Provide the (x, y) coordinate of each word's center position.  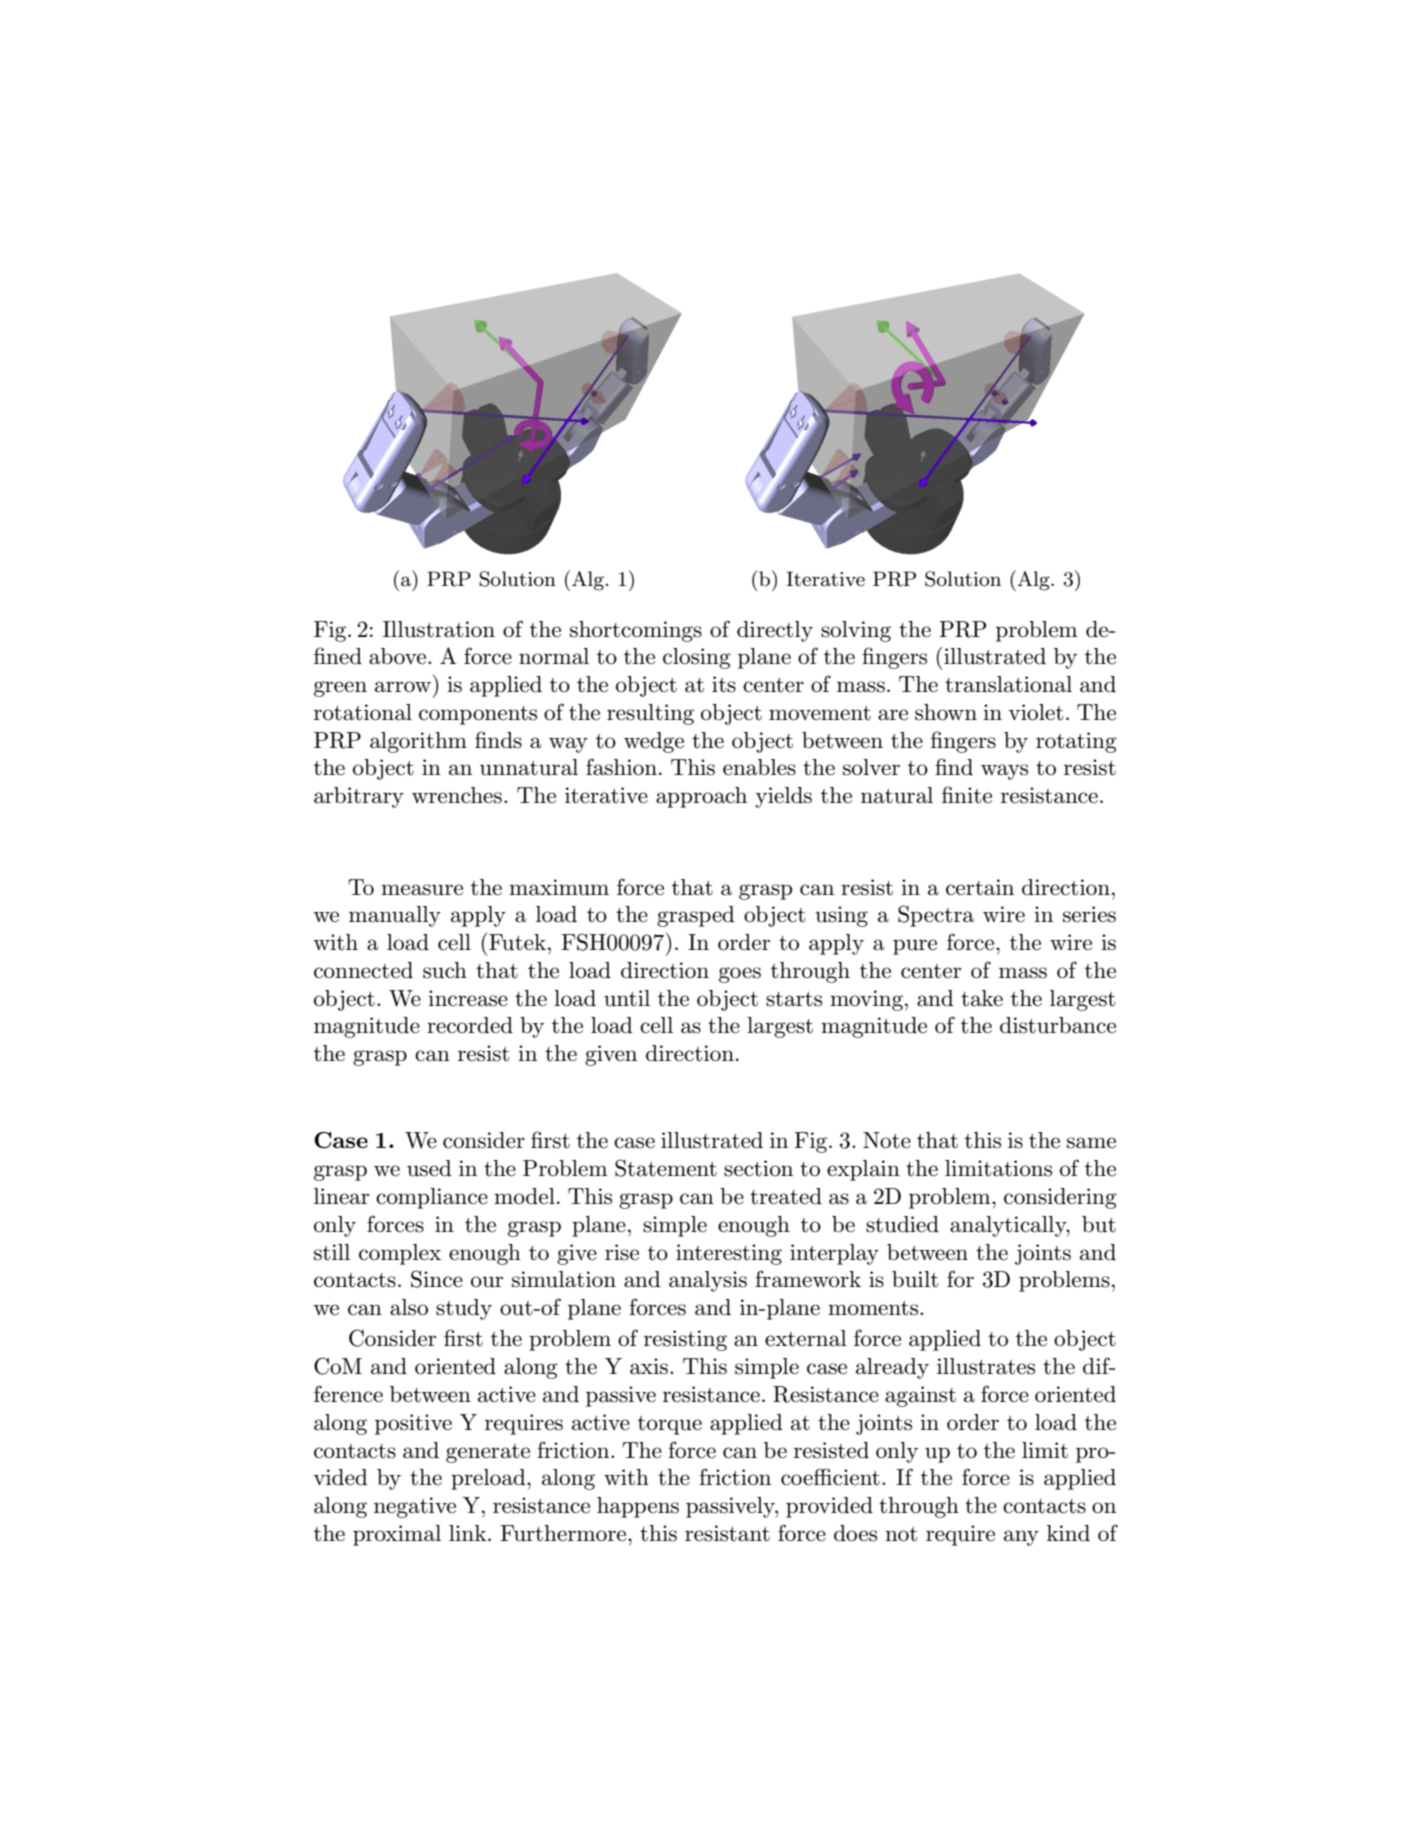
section (758, 1168)
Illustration (439, 629)
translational (1008, 684)
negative (415, 1507)
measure (422, 890)
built (915, 1279)
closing (697, 658)
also (409, 1307)
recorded (470, 1025)
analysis (708, 1281)
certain (980, 887)
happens (638, 1507)
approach (701, 797)
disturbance (1058, 1025)
